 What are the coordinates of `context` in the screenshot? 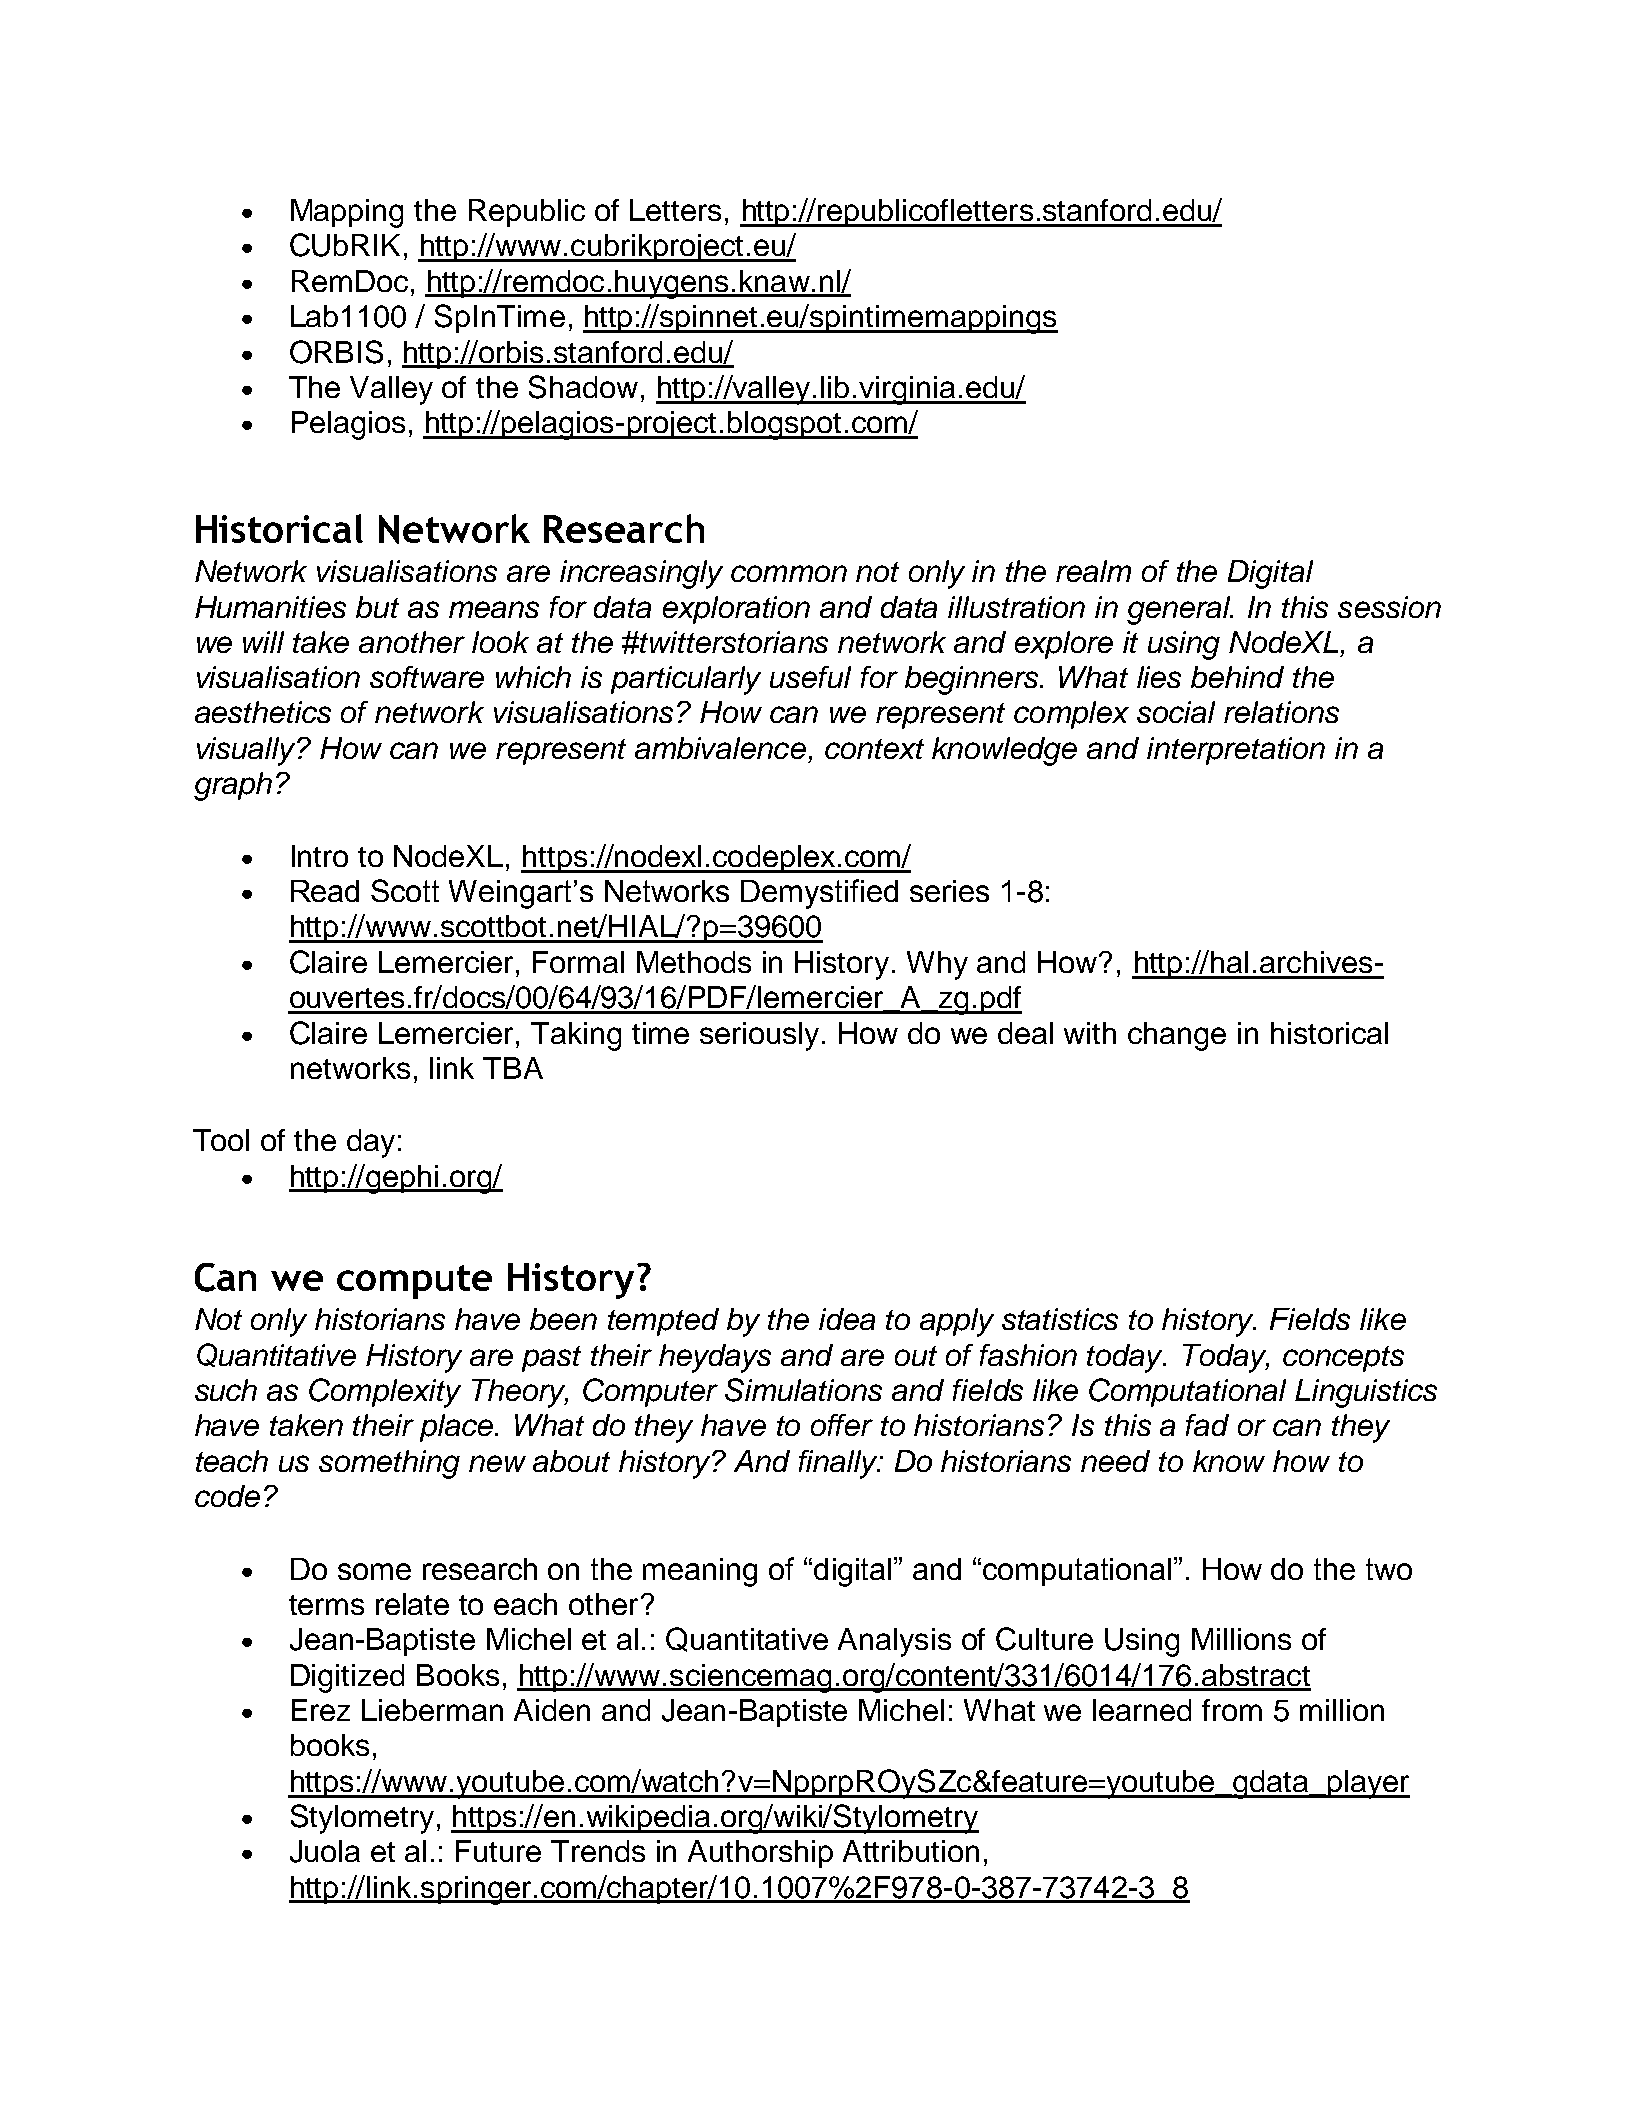 It's located at (874, 749).
